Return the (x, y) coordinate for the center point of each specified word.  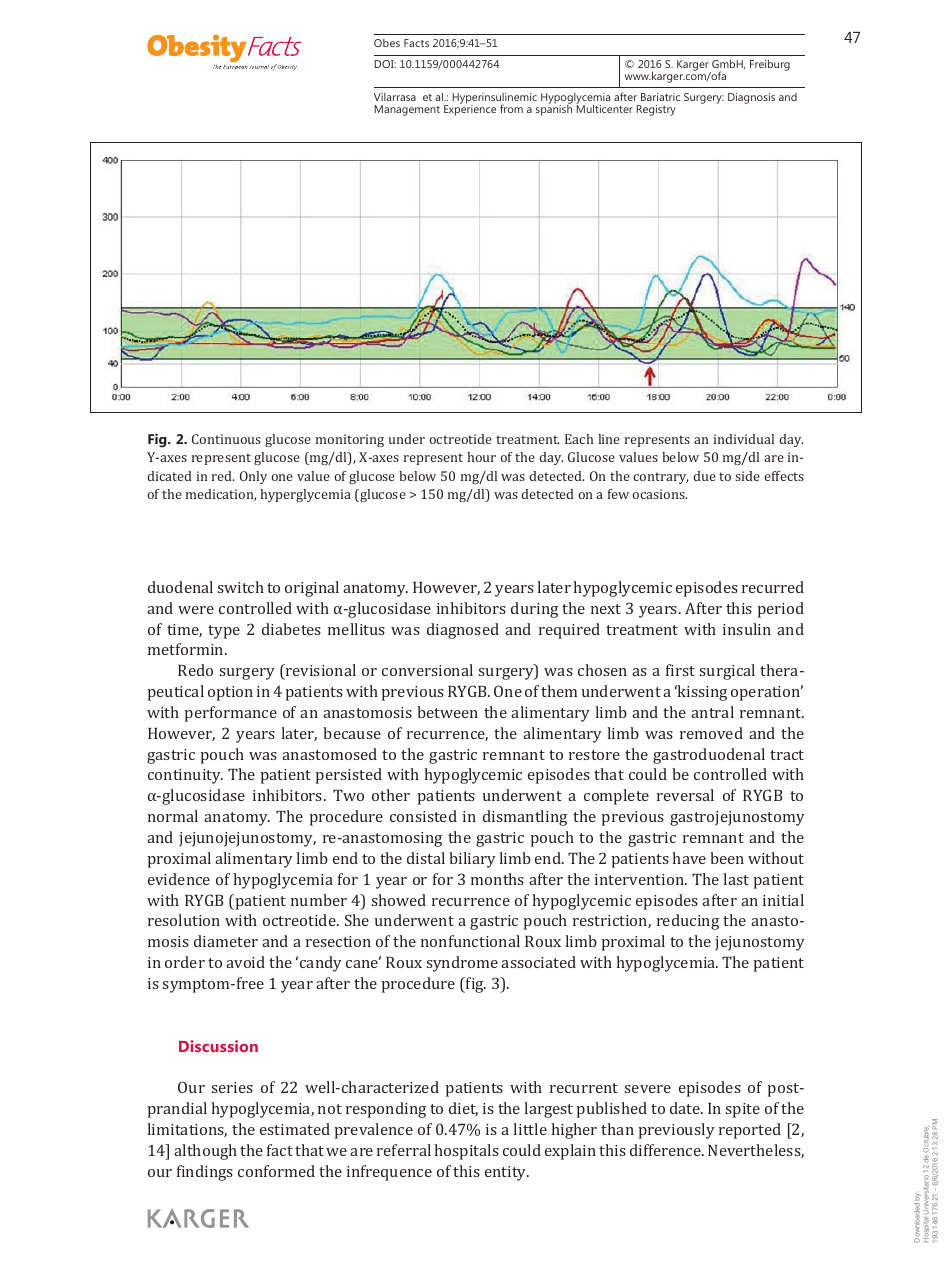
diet (463, 1109)
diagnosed (463, 631)
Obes (387, 43)
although (205, 1152)
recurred (773, 587)
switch (240, 587)
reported (750, 1131)
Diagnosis (751, 98)
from (511, 108)
